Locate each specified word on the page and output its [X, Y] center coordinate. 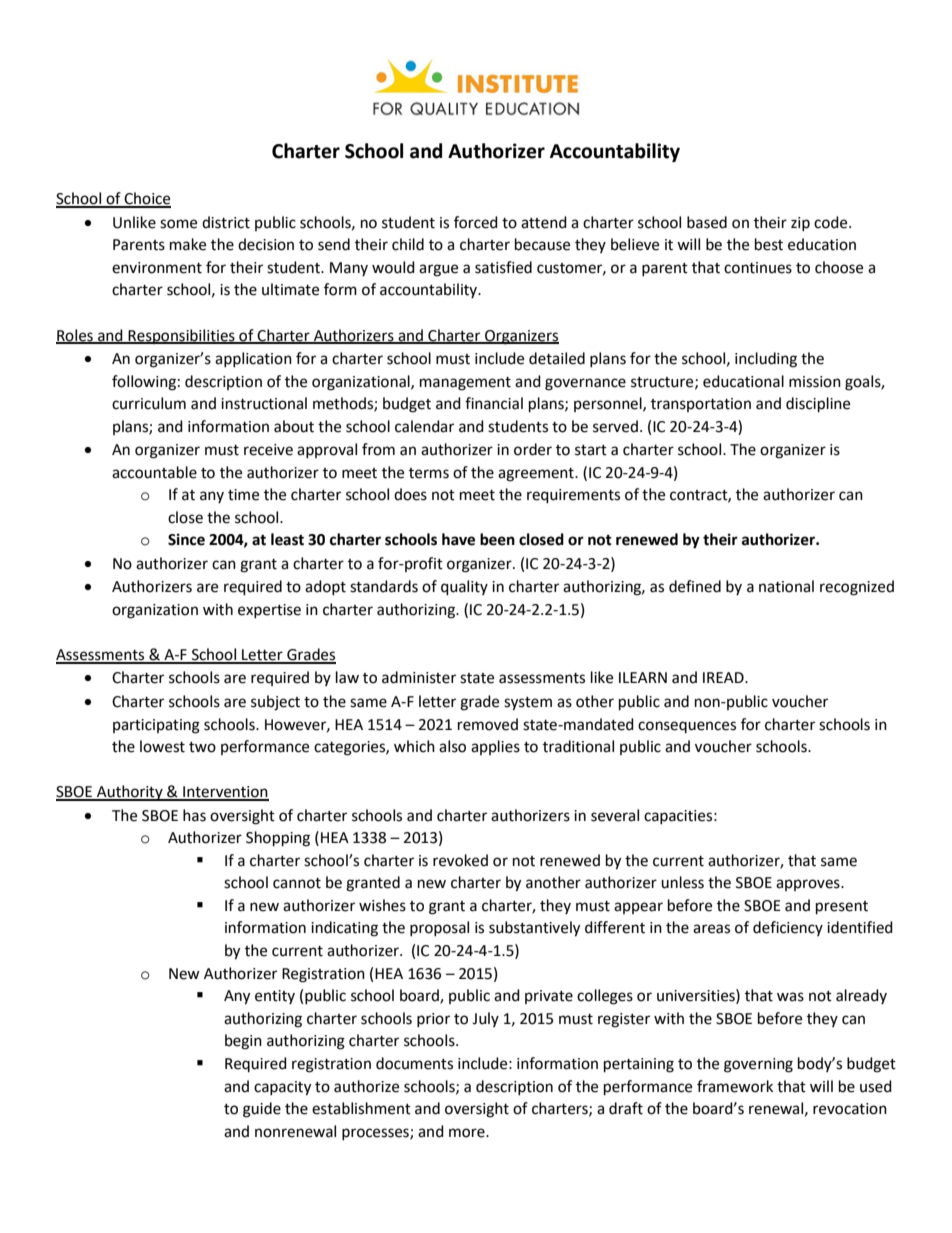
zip [800, 224]
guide [262, 1110]
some [178, 224]
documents [414, 1063]
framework [735, 1086]
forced [476, 222]
